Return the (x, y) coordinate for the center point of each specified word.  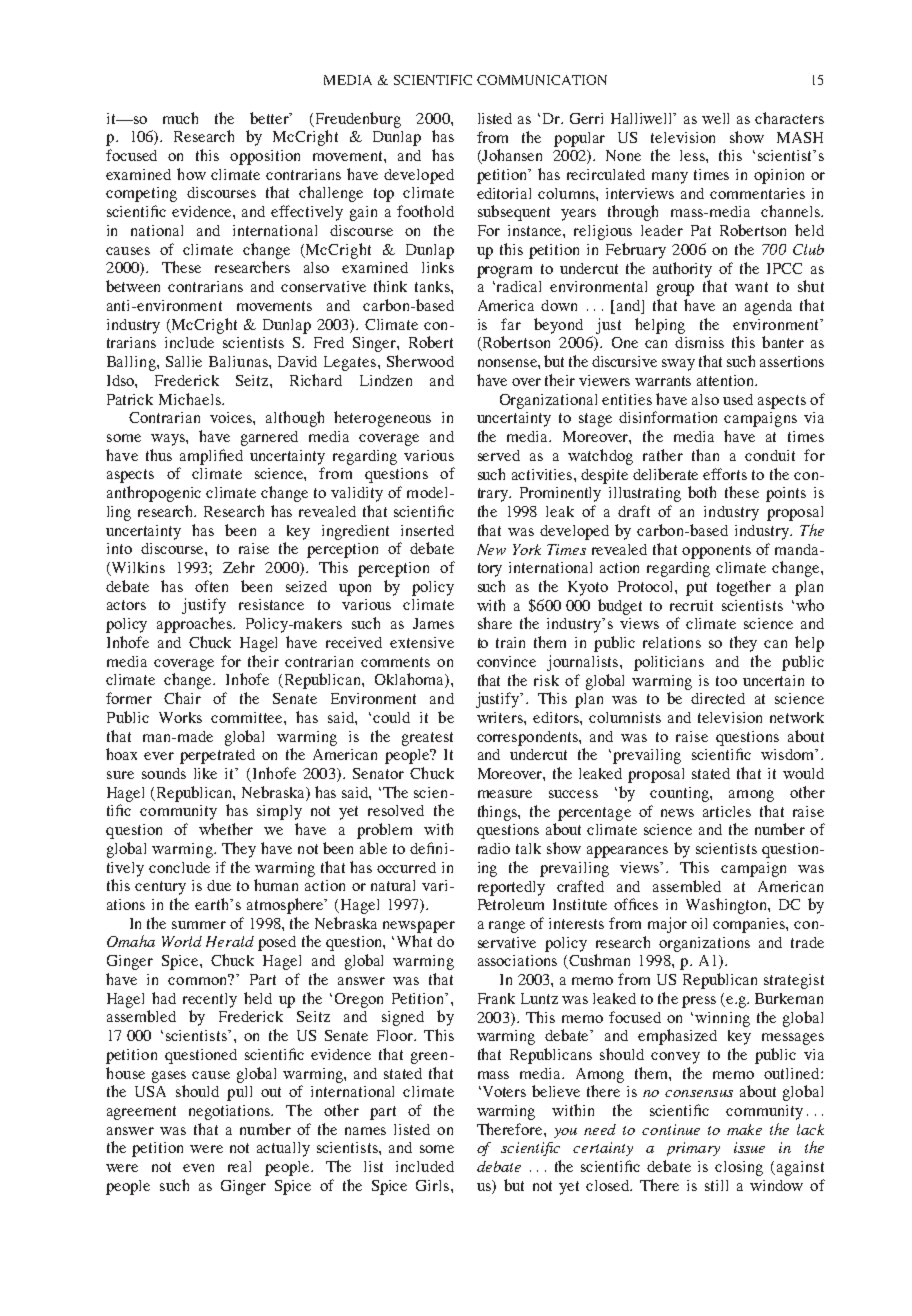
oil (699, 923)
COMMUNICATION (542, 80)
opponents (716, 552)
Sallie (184, 361)
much (180, 118)
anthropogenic (154, 494)
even (198, 1168)
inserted (427, 530)
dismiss (699, 342)
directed (718, 698)
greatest (427, 739)
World (182, 941)
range (507, 927)
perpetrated (217, 756)
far (511, 324)
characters (789, 118)
